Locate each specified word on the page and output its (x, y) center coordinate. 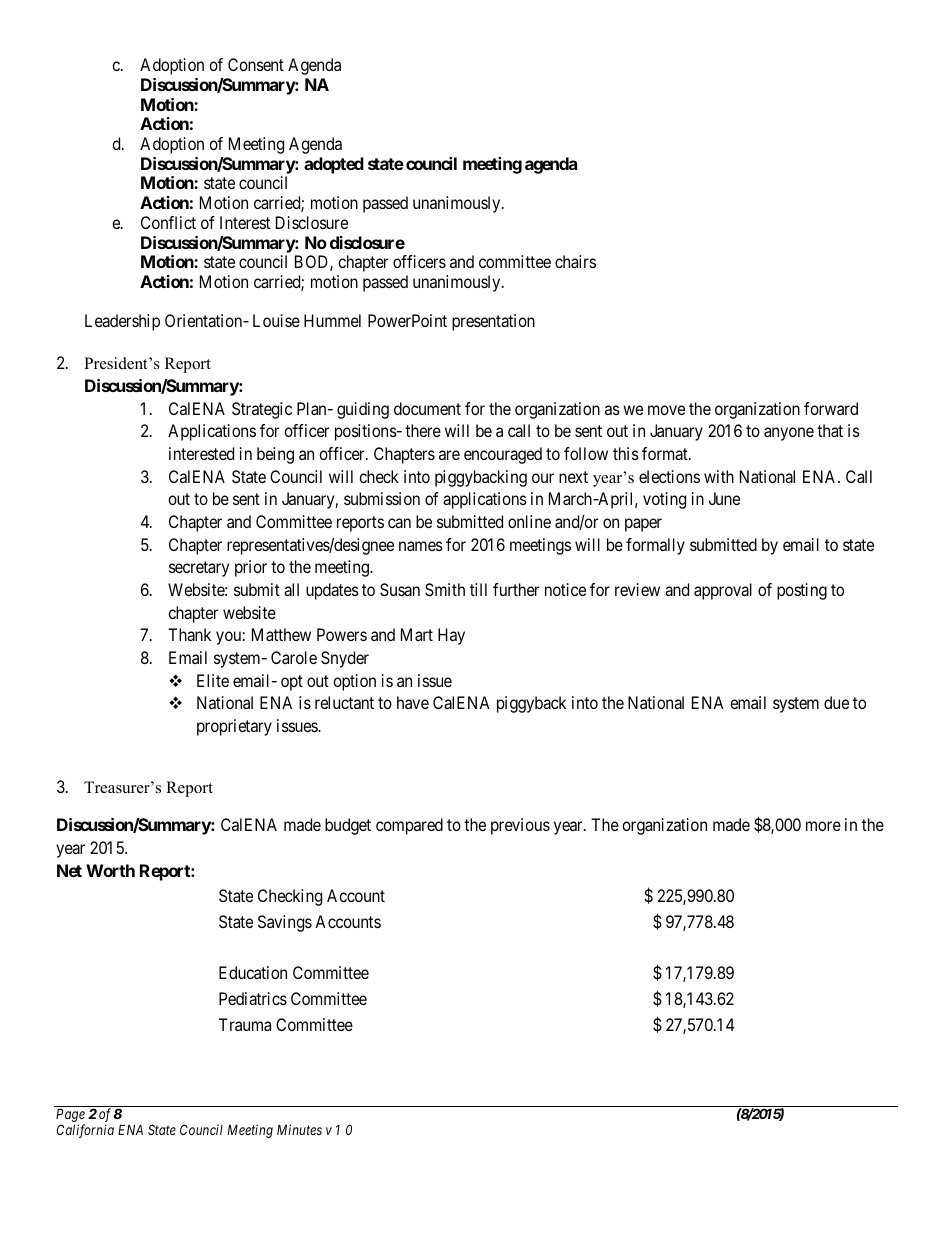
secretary (199, 569)
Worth (110, 870)
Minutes (299, 1129)
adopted (334, 165)
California (85, 1131)
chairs (575, 261)
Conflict (168, 222)
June (724, 498)
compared (409, 826)
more (823, 826)
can (399, 523)
